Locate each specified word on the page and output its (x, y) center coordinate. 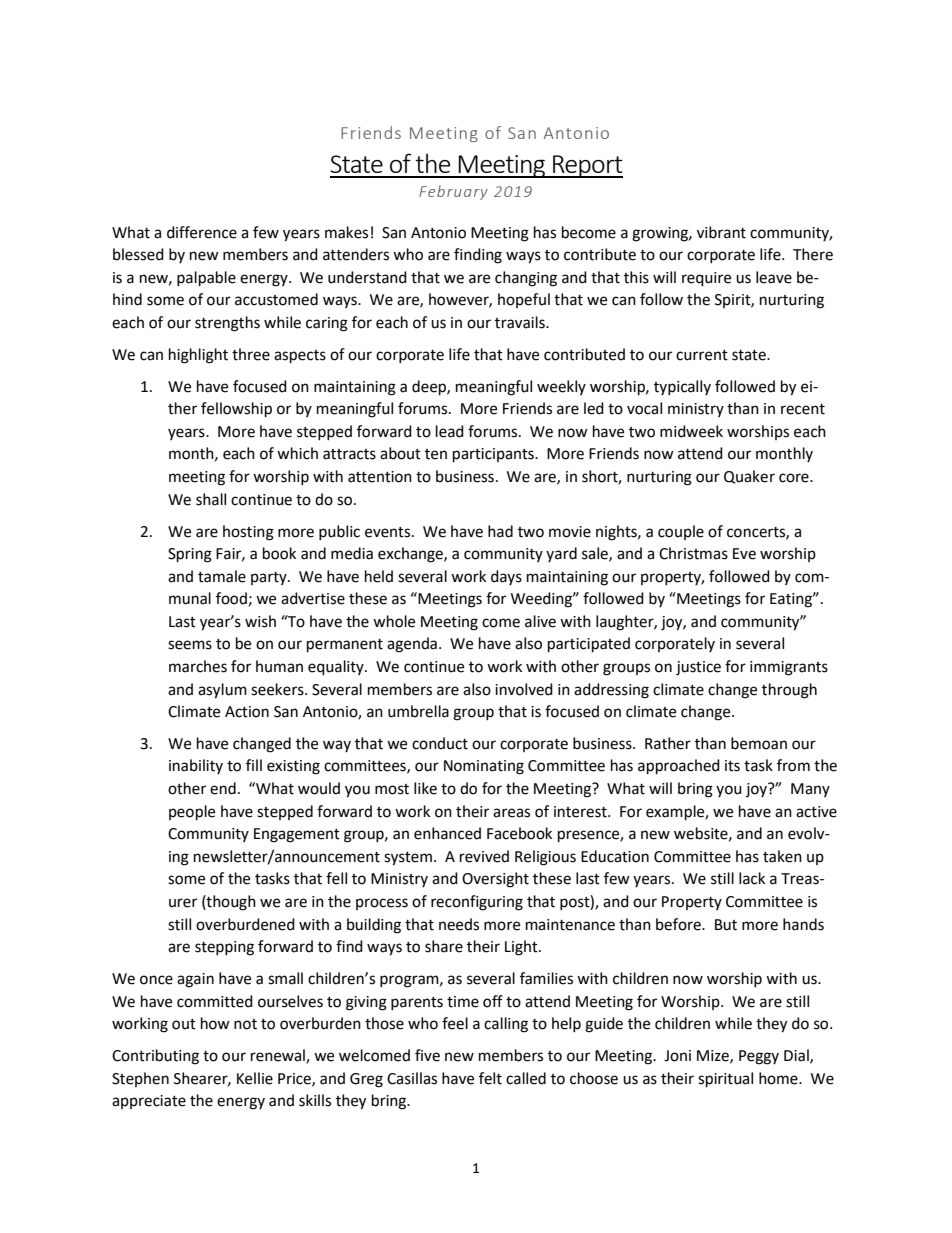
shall (211, 499)
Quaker (749, 477)
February (453, 192)
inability (196, 766)
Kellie (255, 1078)
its (732, 766)
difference (202, 232)
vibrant (721, 232)
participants (494, 455)
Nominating (484, 767)
